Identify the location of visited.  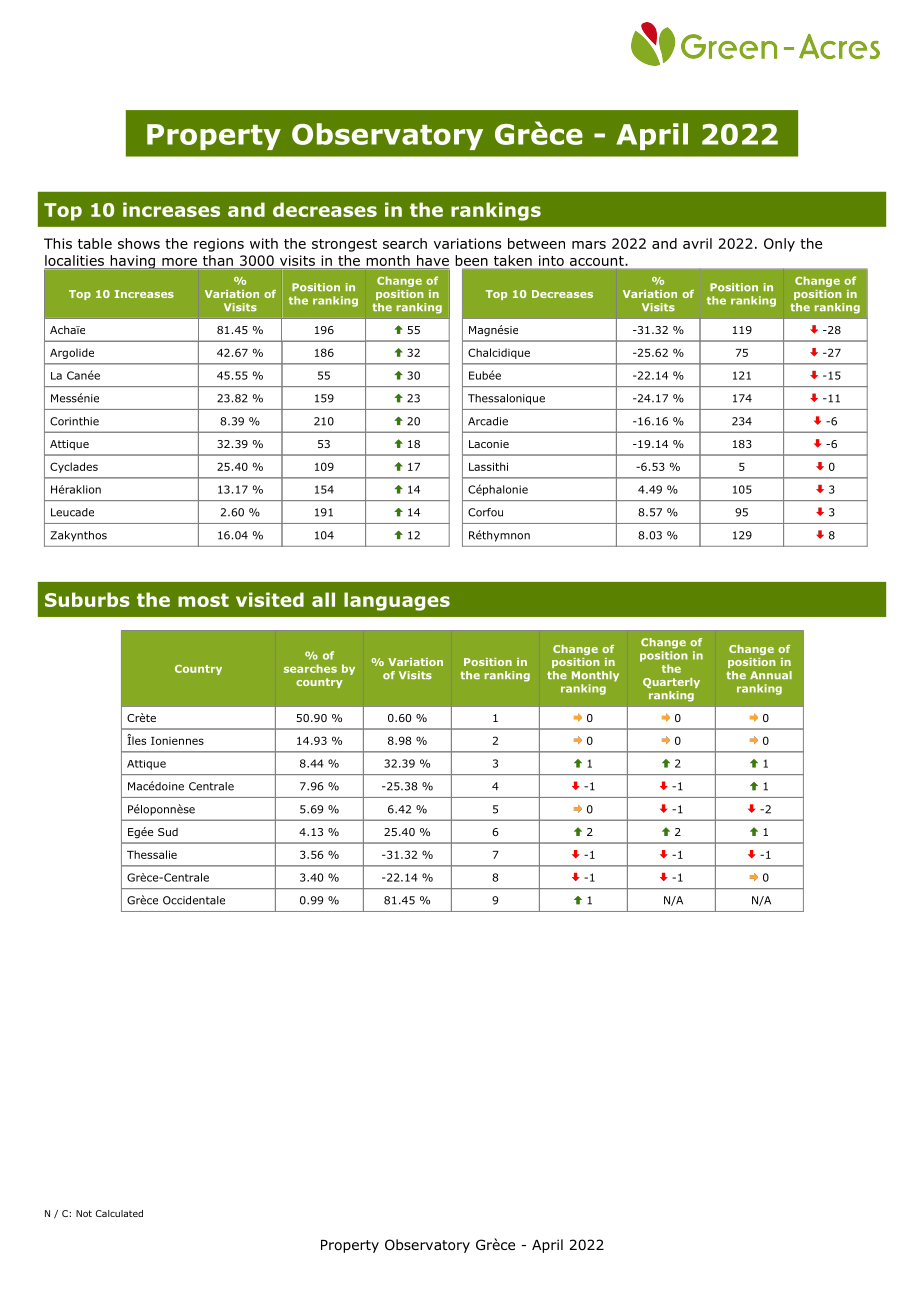
(270, 599).
